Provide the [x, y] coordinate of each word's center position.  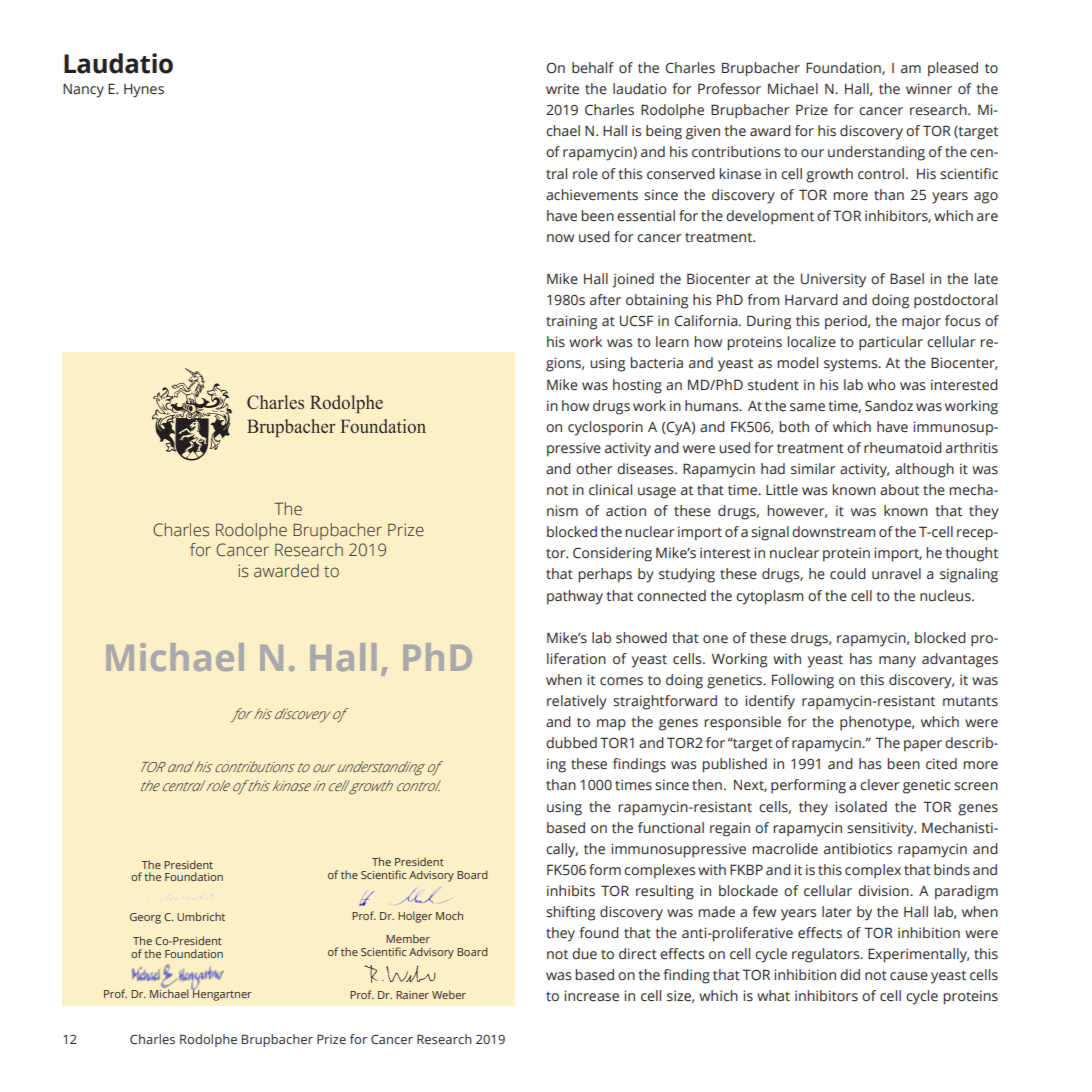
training [571, 322]
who [881, 384]
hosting [637, 386]
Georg [145, 918]
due [584, 954]
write [562, 89]
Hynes [144, 91]
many [897, 662]
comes [621, 681]
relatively [577, 702]
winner [929, 89]
